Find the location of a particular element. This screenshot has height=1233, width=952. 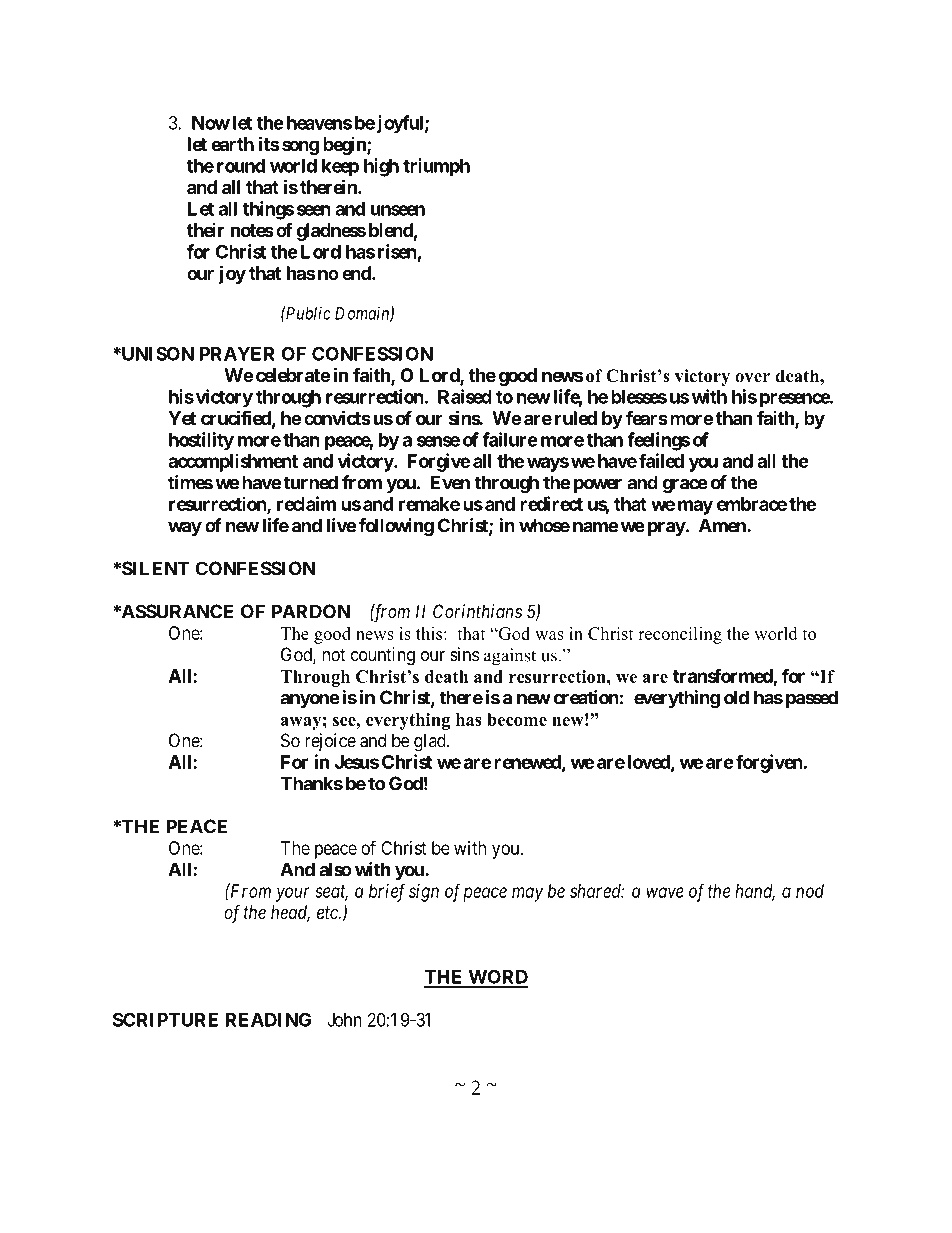

earth is located at coordinates (232, 144).
